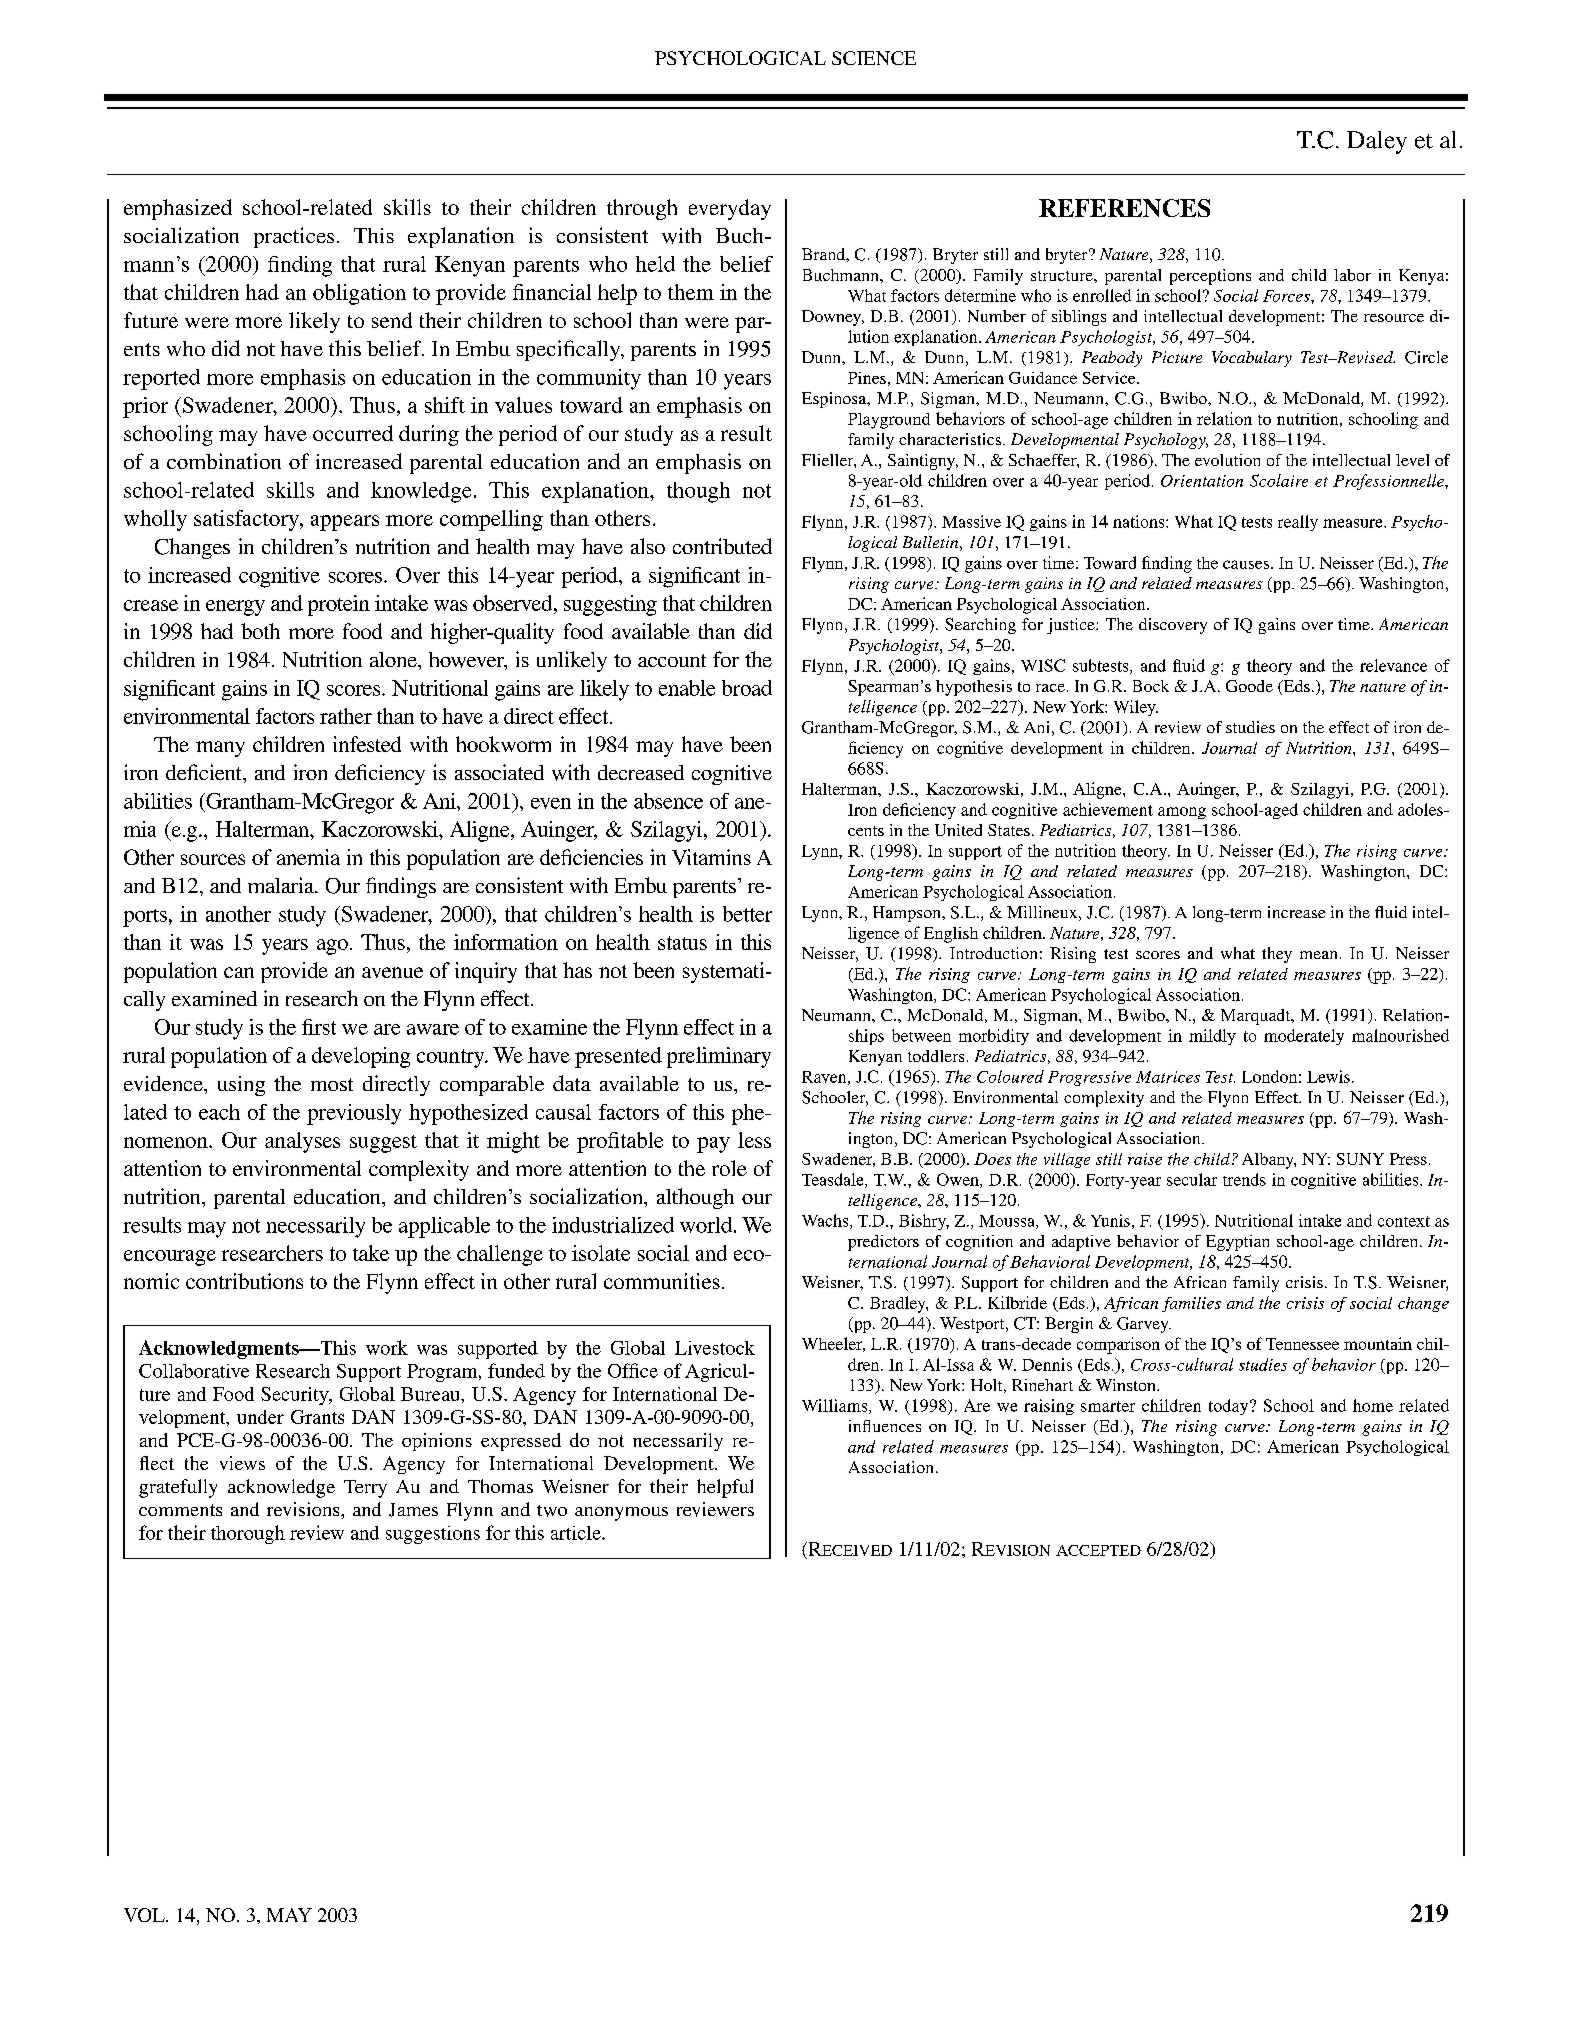 The width and height of the image is (1572, 2035). What do you see at coordinates (874, 58) in the image?
I see `SCIENCE` at bounding box center [874, 58].
